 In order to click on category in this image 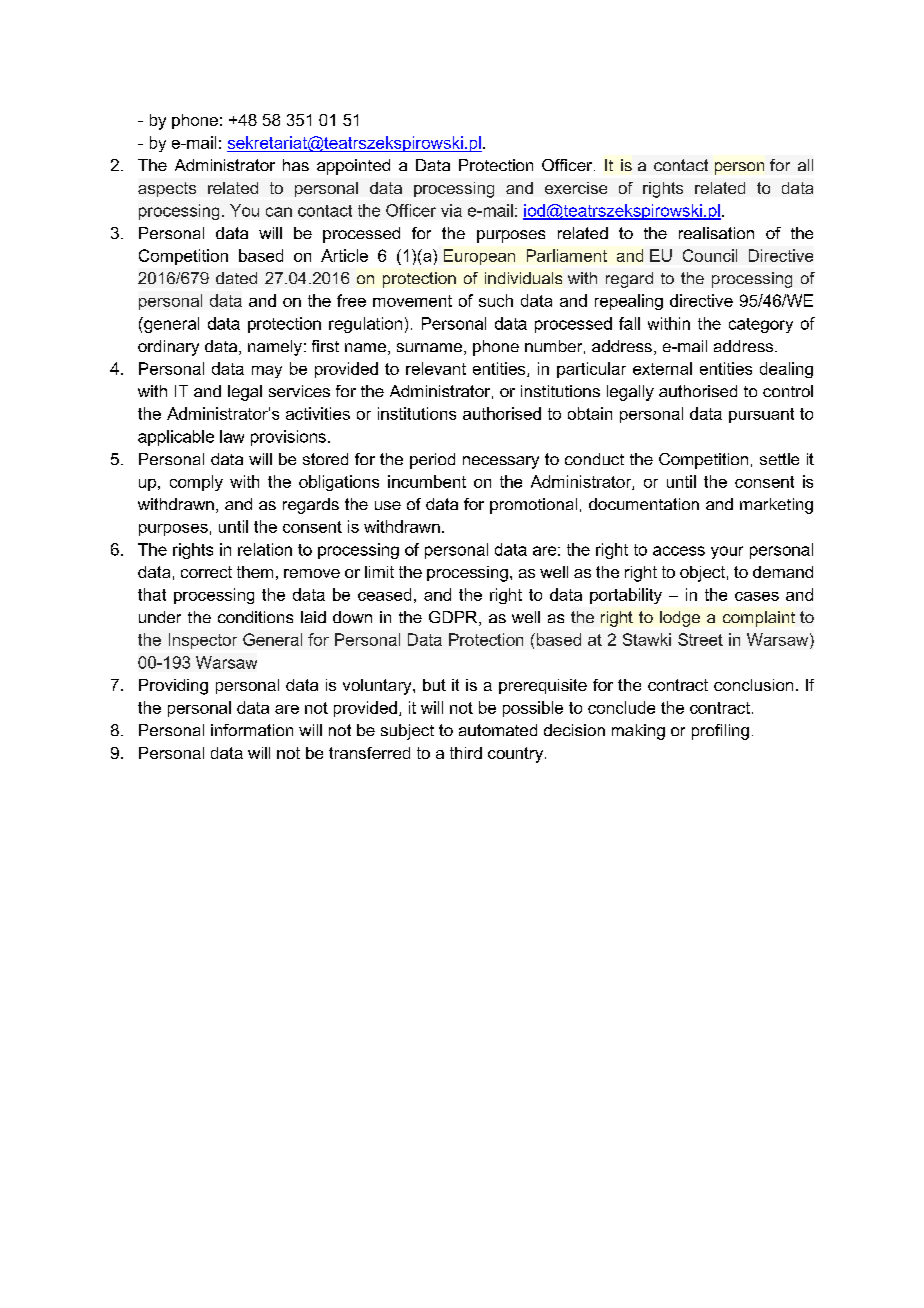, I will do `click(761, 325)`.
